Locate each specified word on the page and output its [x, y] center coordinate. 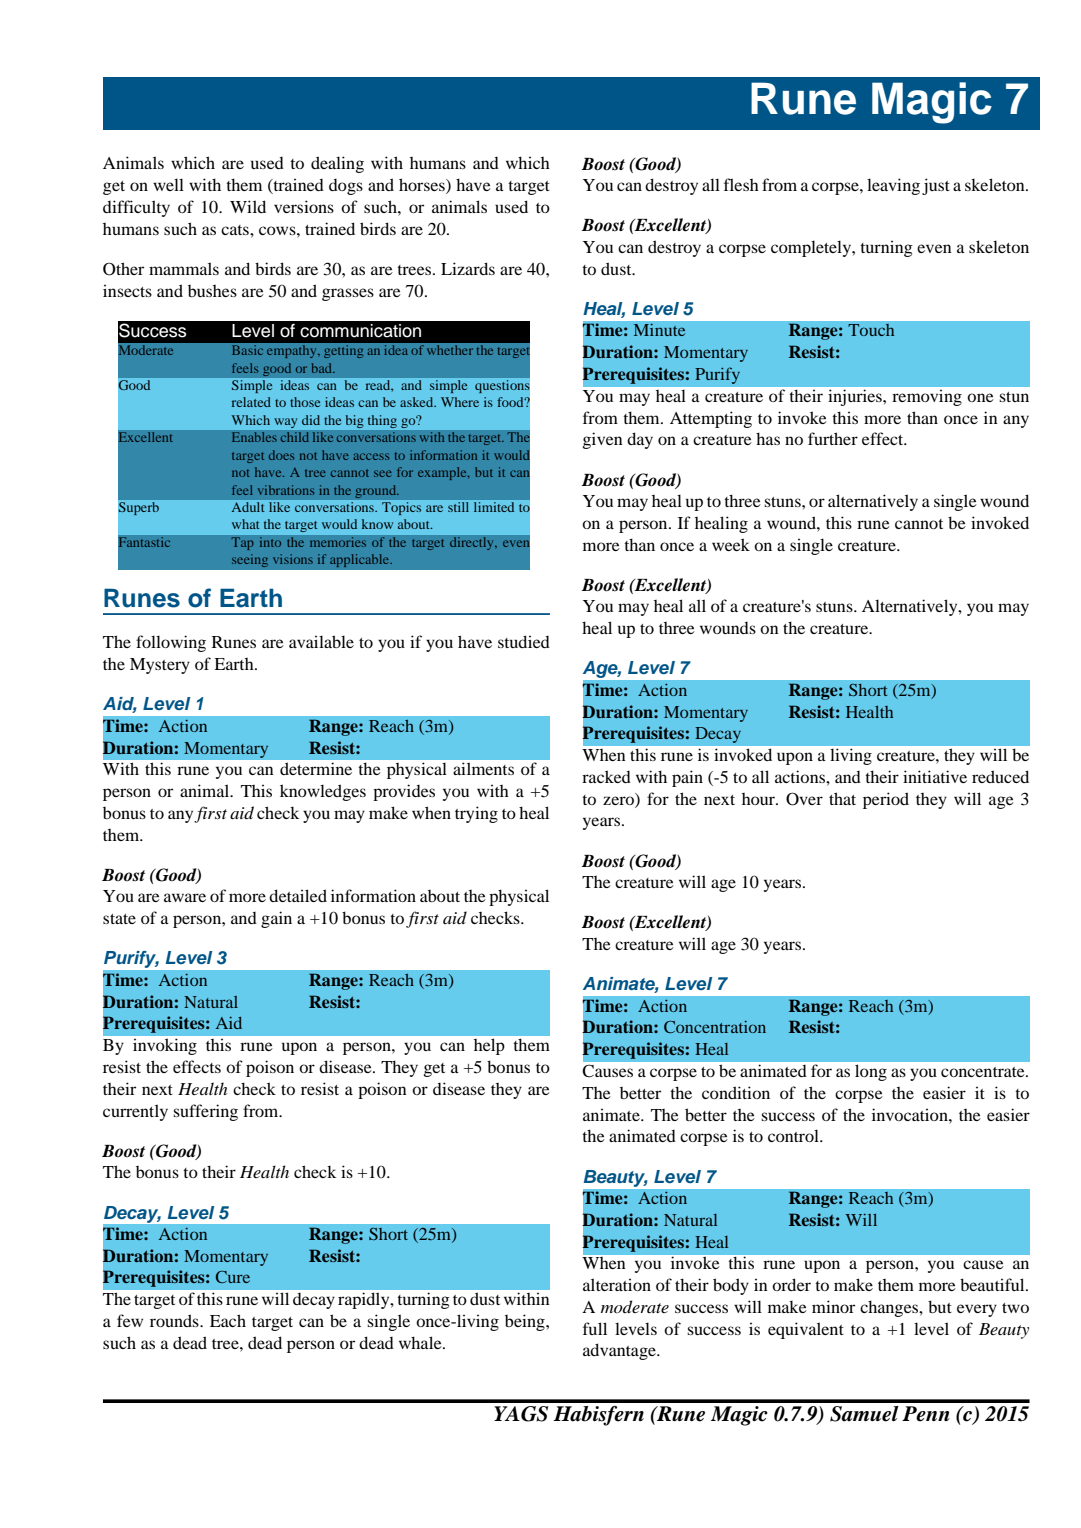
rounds [175, 1320]
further [833, 438]
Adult [248, 507]
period [886, 800]
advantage [620, 1351]
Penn [926, 1414]
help [489, 1047]
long [871, 1073]
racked [606, 776]
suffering [205, 1112]
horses [423, 186]
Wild [248, 206]
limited [494, 507]
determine [316, 769]
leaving [893, 186]
